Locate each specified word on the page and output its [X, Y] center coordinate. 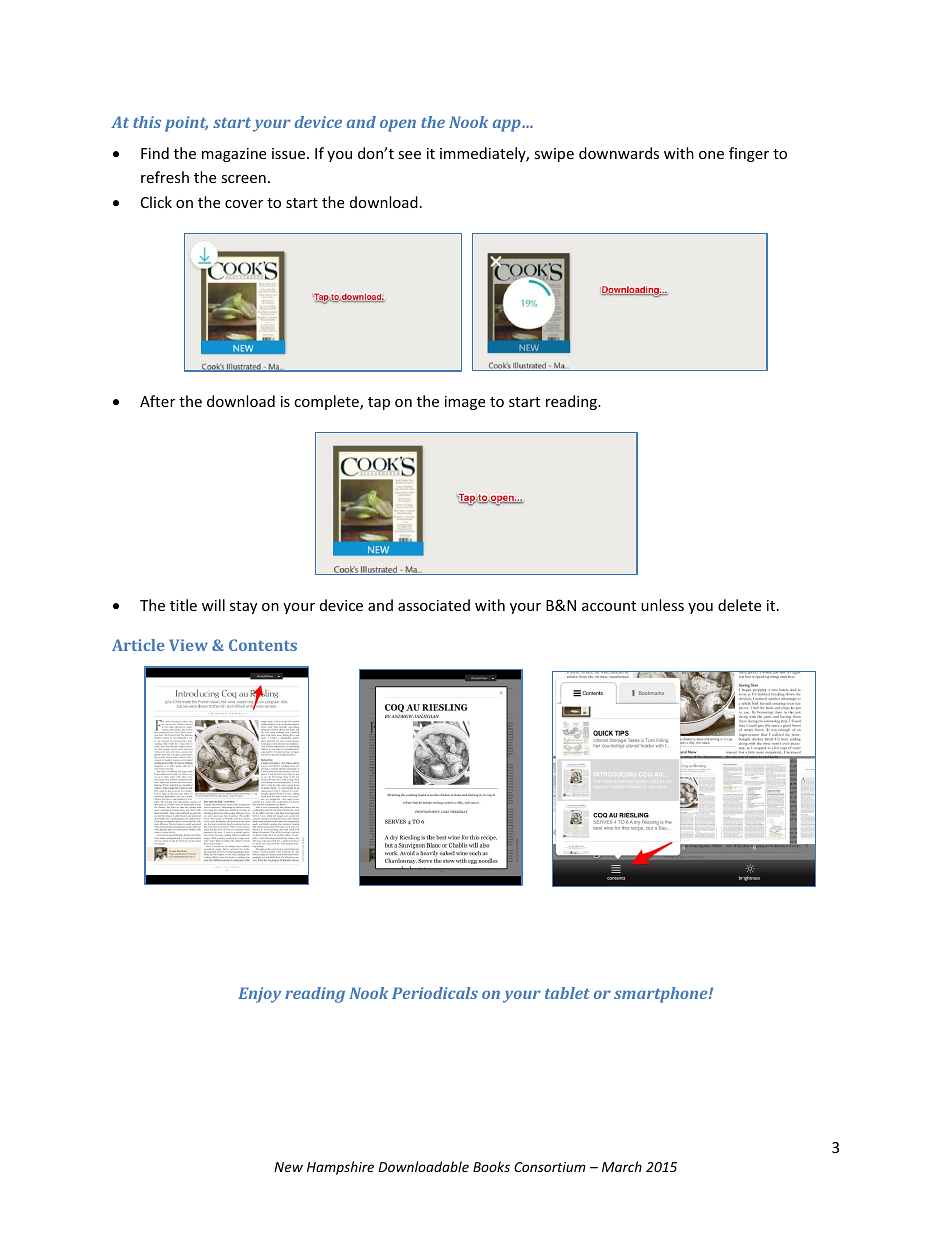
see [409, 155]
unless [662, 605]
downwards [619, 153]
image [465, 403]
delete [739, 605]
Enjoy [259, 995]
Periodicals [435, 993]
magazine [234, 155]
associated [434, 605]
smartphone [662, 995]
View [188, 645]
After [157, 401]
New [288, 1167]
